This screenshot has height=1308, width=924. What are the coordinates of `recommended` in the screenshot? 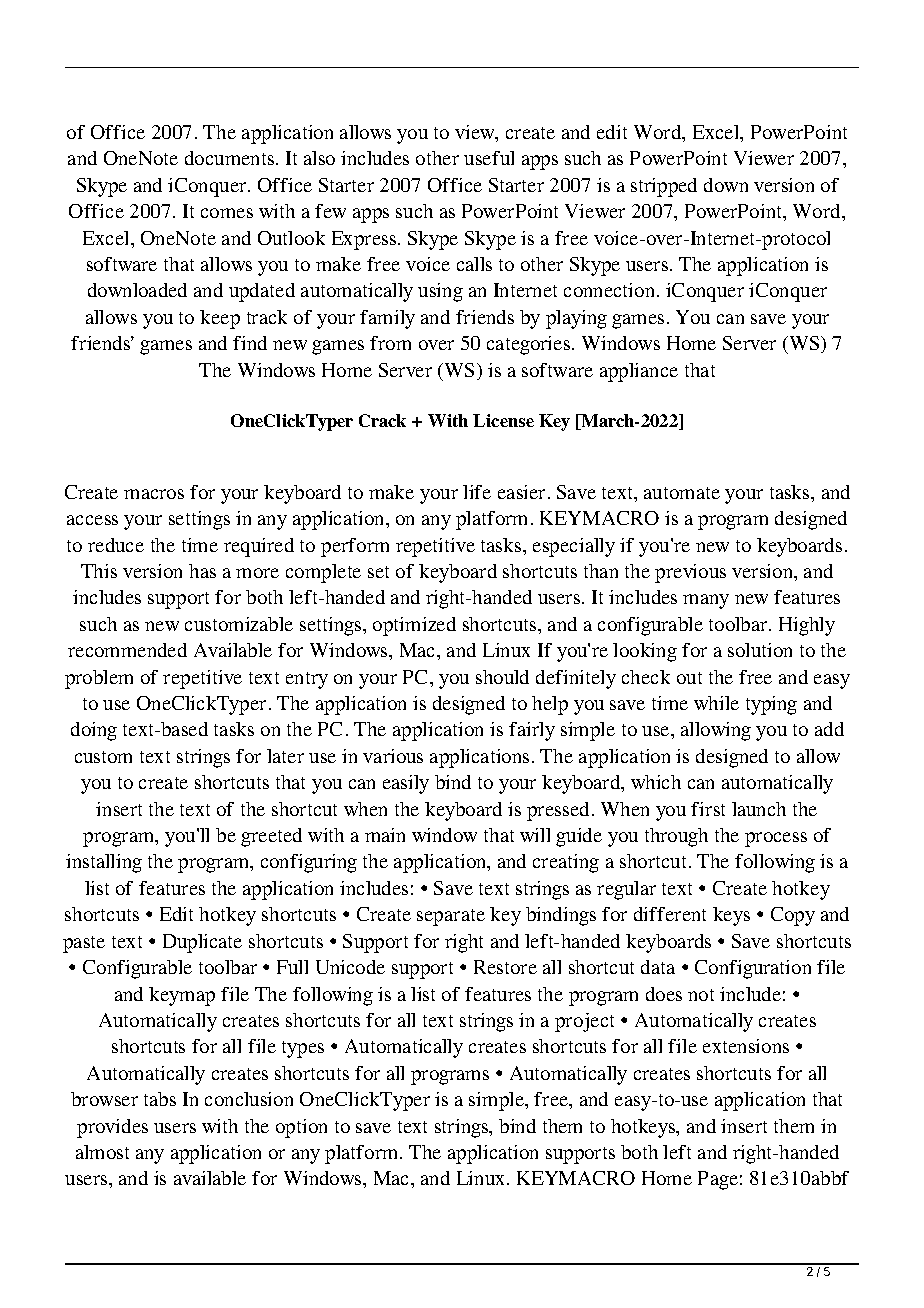 It's located at (127, 650).
